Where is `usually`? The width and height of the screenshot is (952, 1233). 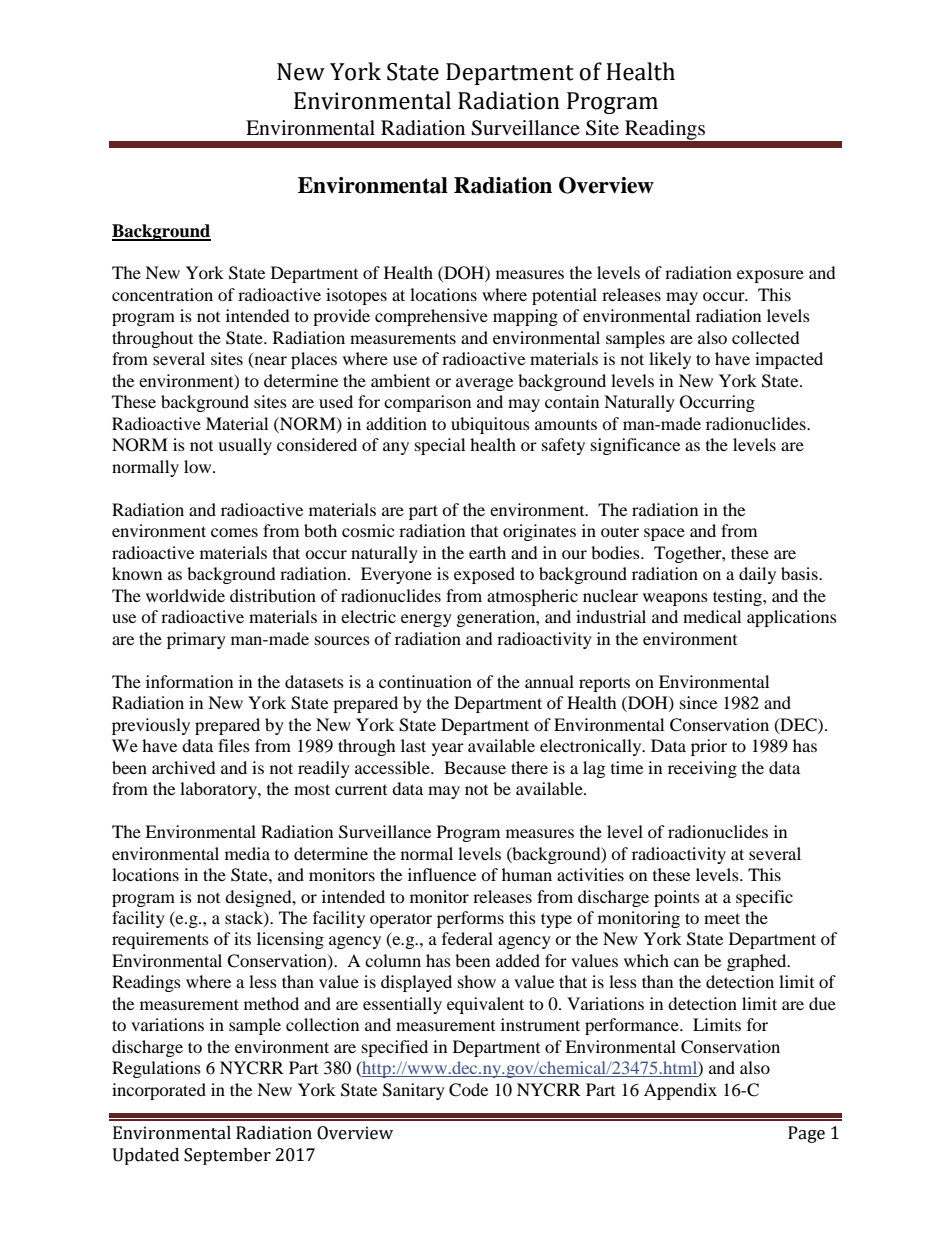
usually is located at coordinates (245, 446).
